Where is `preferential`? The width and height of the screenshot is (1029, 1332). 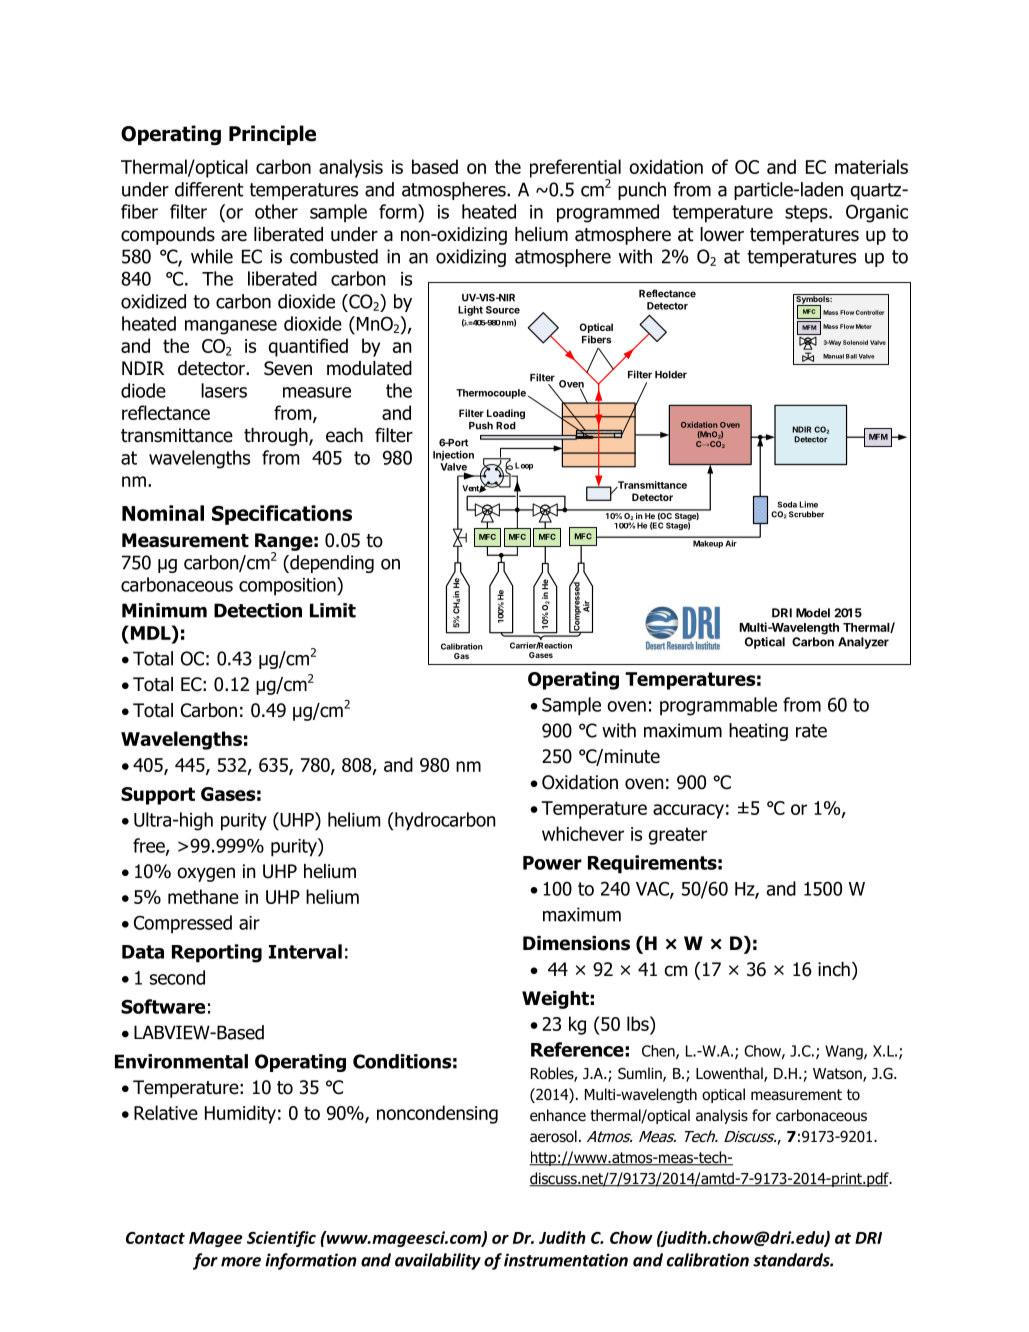 preferential is located at coordinates (575, 169).
